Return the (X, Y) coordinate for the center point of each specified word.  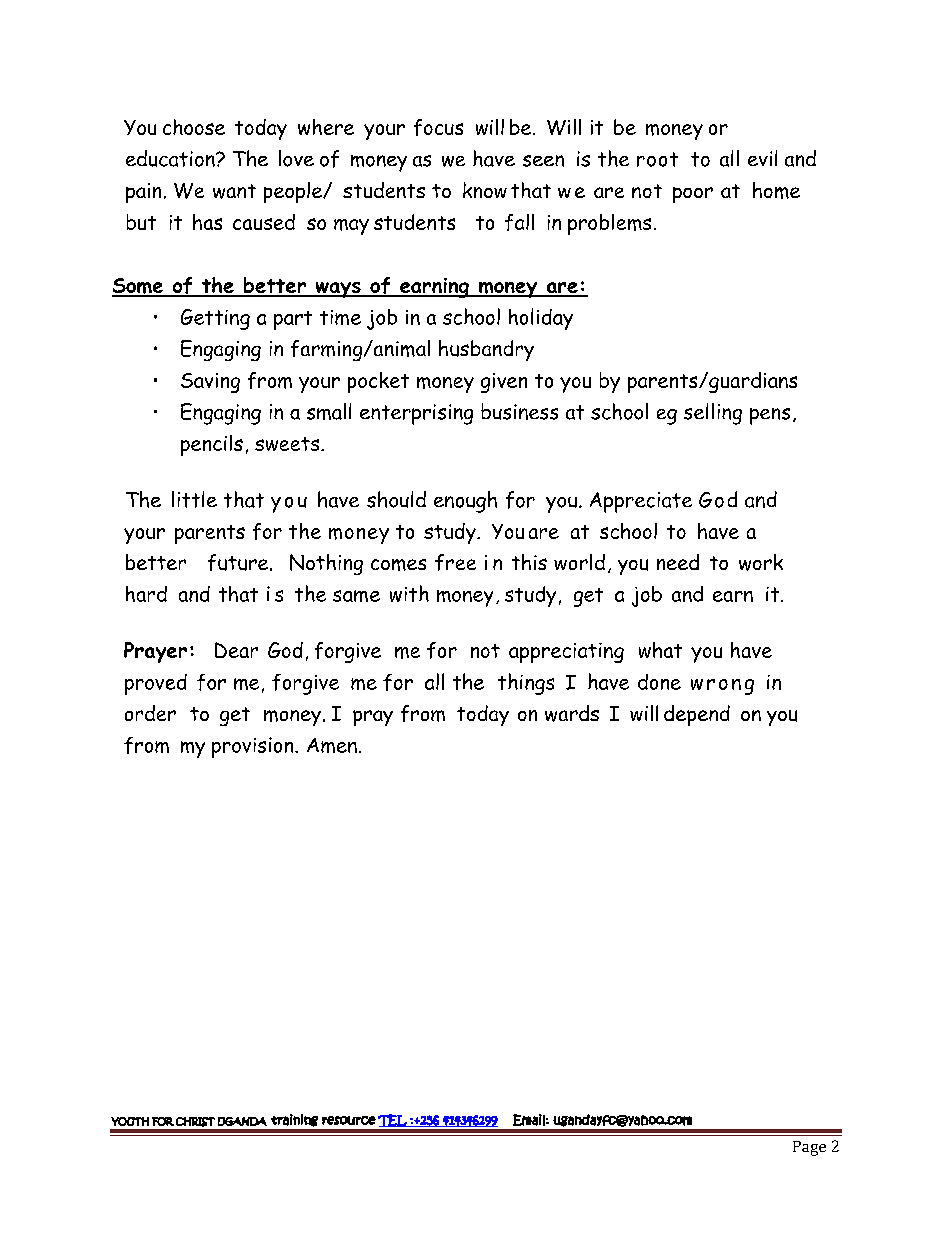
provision (254, 747)
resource (349, 1120)
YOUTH (130, 1121)
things (526, 684)
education (171, 158)
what (660, 650)
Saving (210, 383)
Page (809, 1148)
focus (438, 127)
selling (713, 414)
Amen (332, 745)
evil (762, 158)
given (504, 383)
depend (697, 715)
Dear (236, 650)
